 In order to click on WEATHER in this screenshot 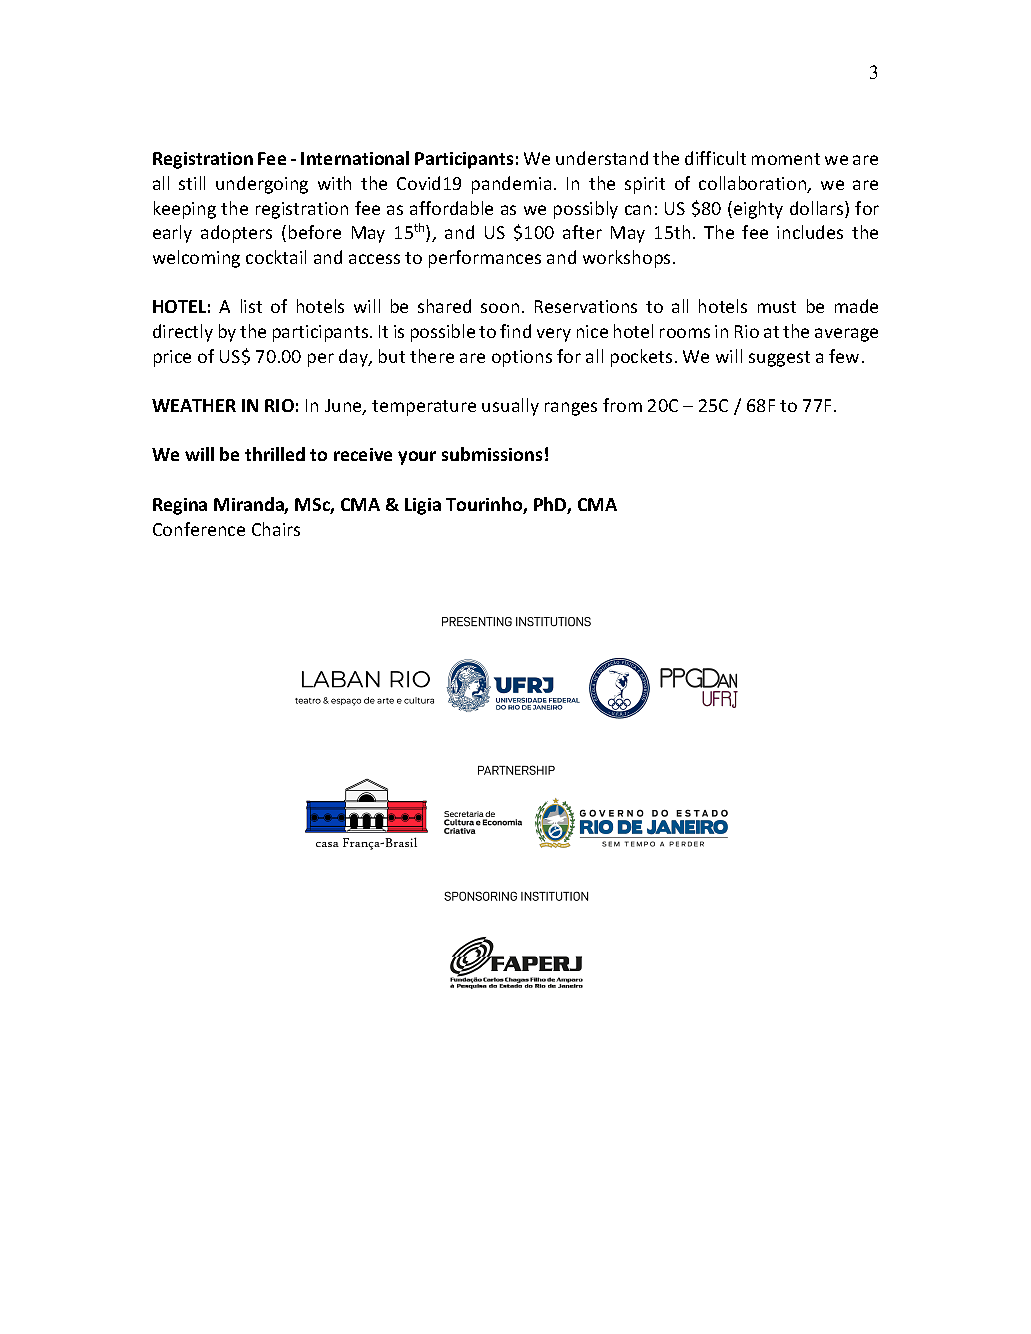, I will do `click(194, 405)`.
